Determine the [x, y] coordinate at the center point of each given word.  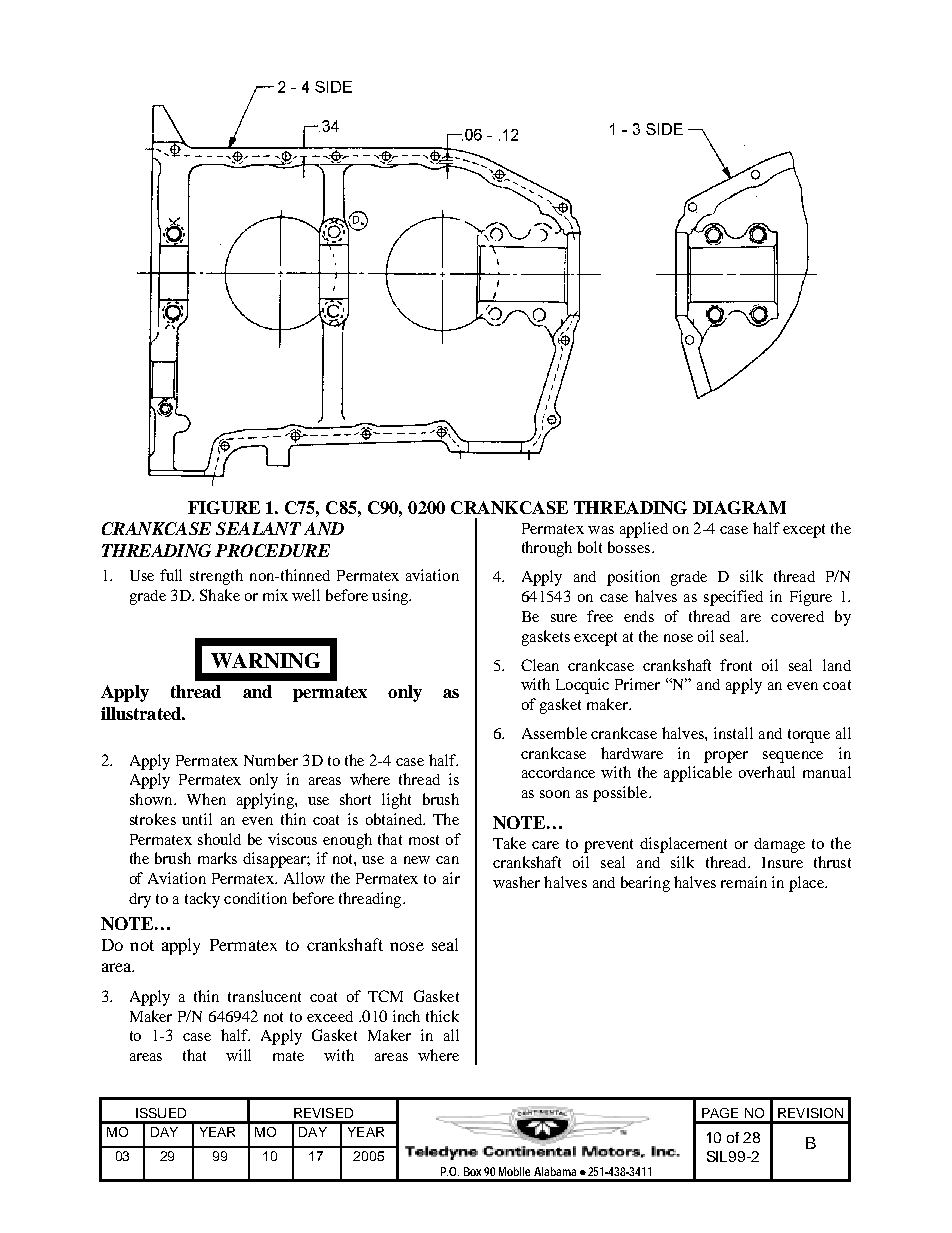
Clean [540, 665]
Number [271, 760]
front [736, 665]
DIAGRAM [739, 507]
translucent [264, 996]
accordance [558, 772]
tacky [202, 900]
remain [744, 882]
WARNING [265, 660]
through [547, 549]
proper [726, 757]
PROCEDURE [272, 550]
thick [442, 1016]
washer [516, 882]
